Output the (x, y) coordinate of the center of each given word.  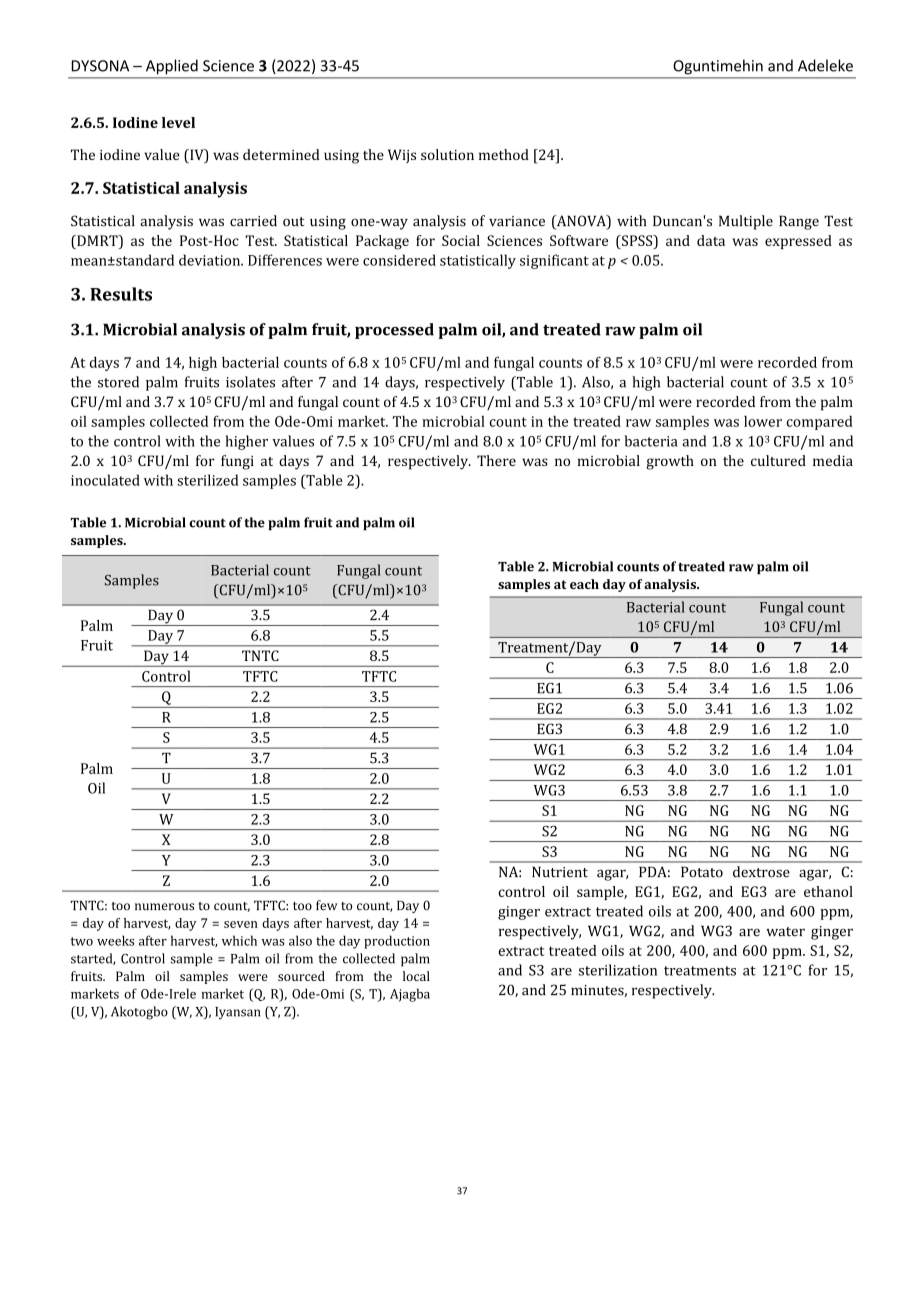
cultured (778, 460)
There (496, 460)
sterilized (208, 480)
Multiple (746, 222)
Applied (172, 66)
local (416, 976)
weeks (115, 940)
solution (447, 154)
